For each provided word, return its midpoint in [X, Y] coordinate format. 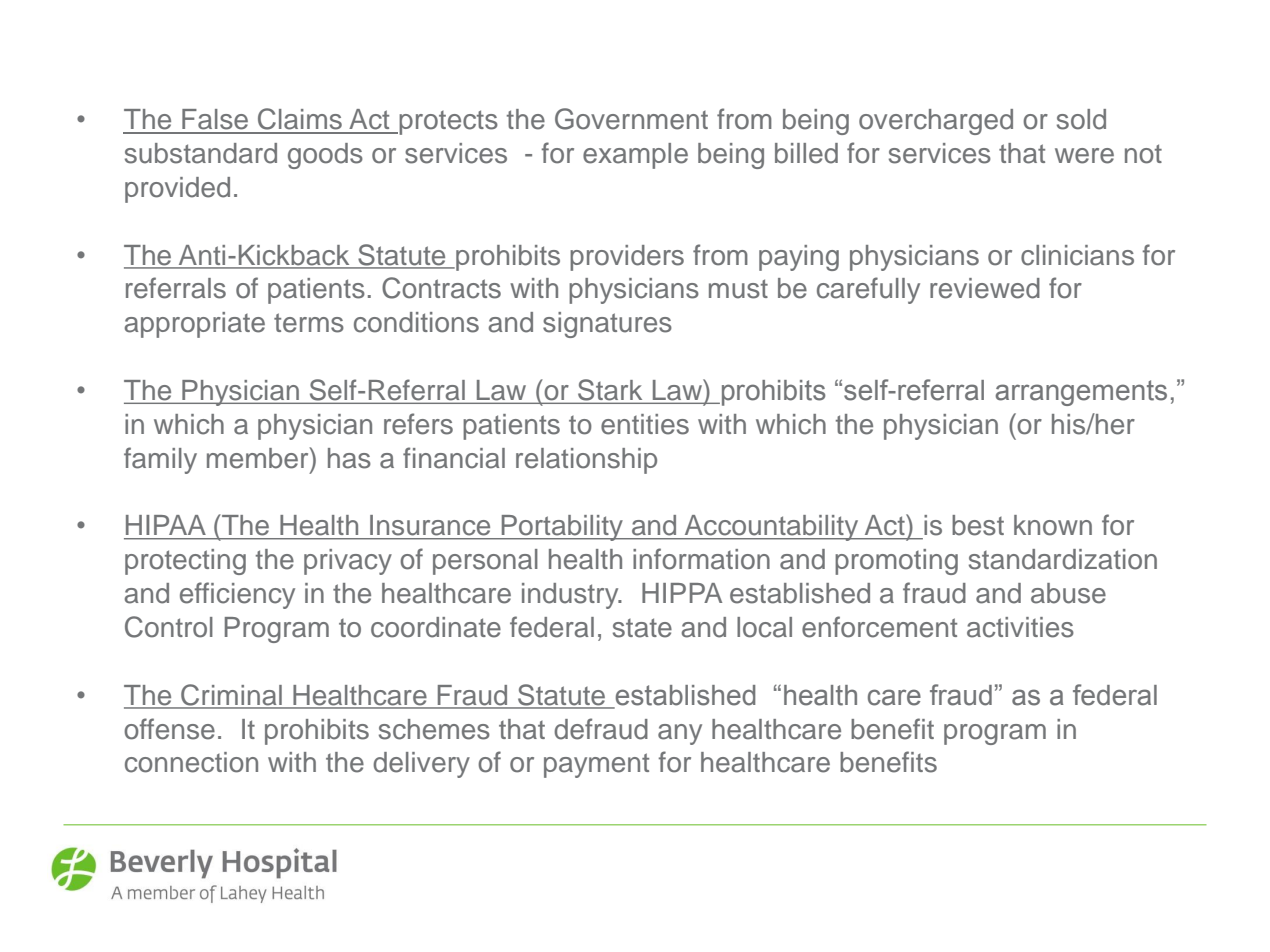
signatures [607, 325]
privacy [348, 562]
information [701, 559]
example [635, 156]
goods [325, 156]
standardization [1063, 559]
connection [191, 762]
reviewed [985, 288]
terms [309, 323]
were [1084, 156]
